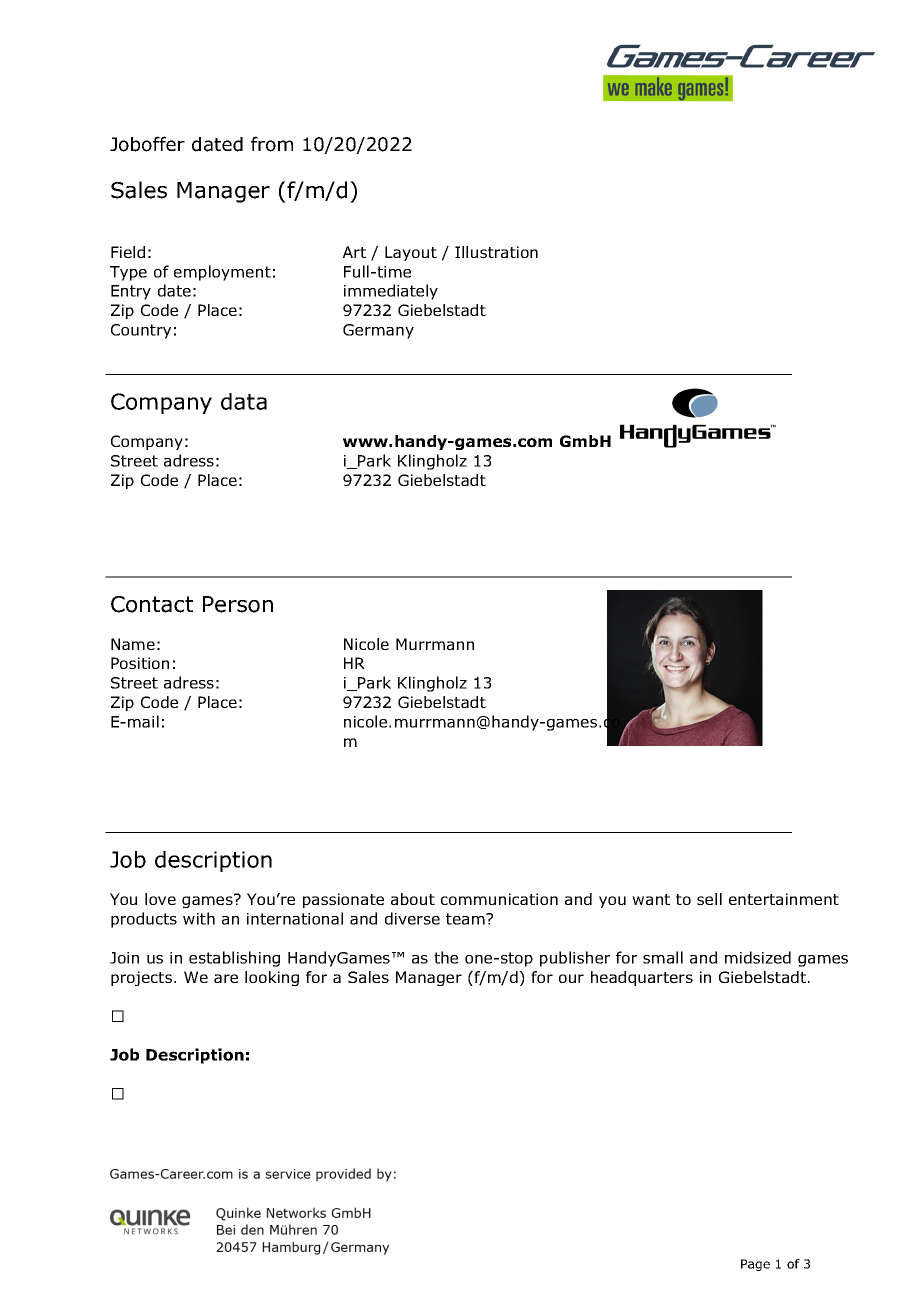 The width and height of the page is (924, 1308). Describe the element at coordinates (413, 899) in the page. I see `about` at that location.
